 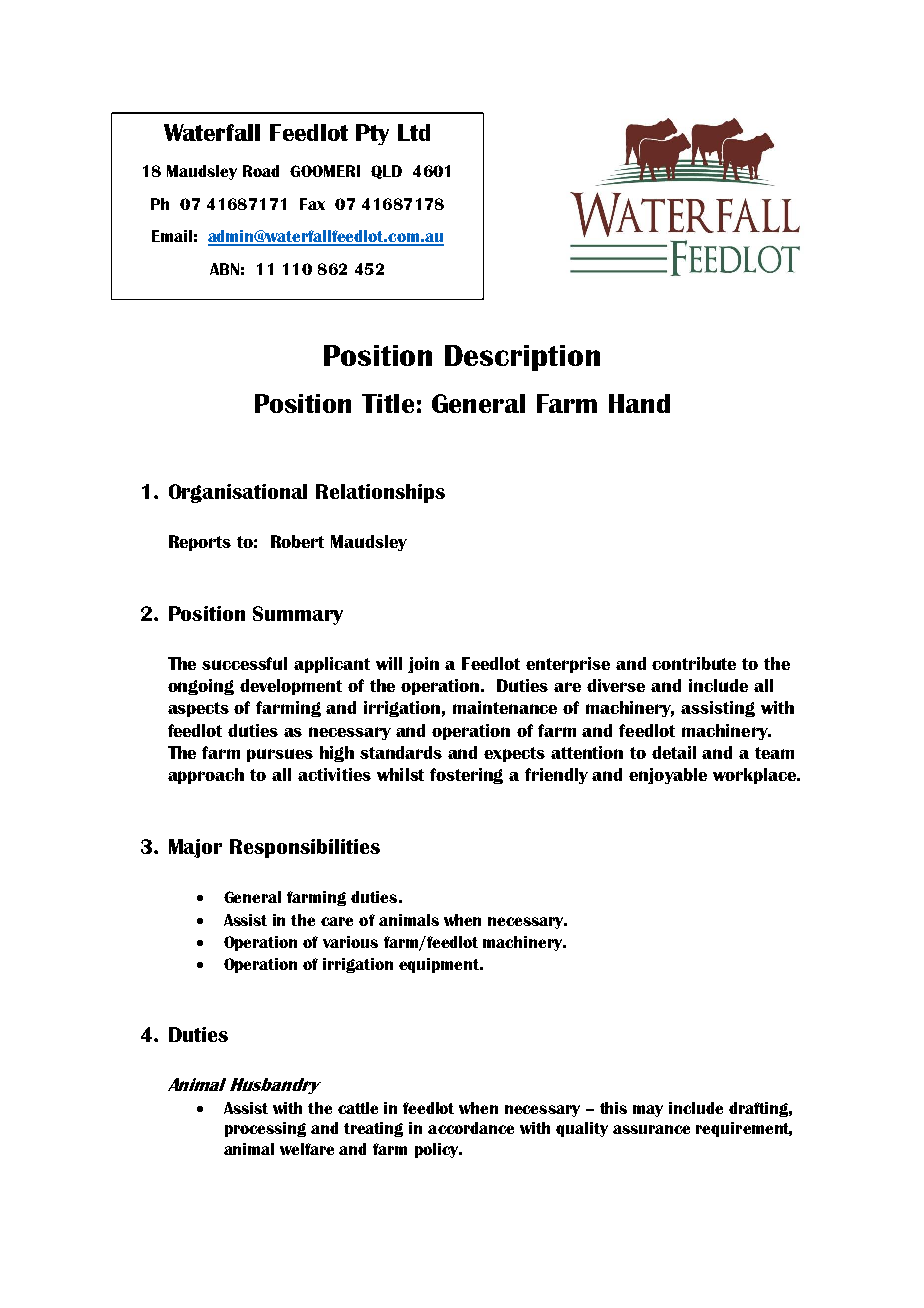 I want to click on Road, so click(x=261, y=171).
